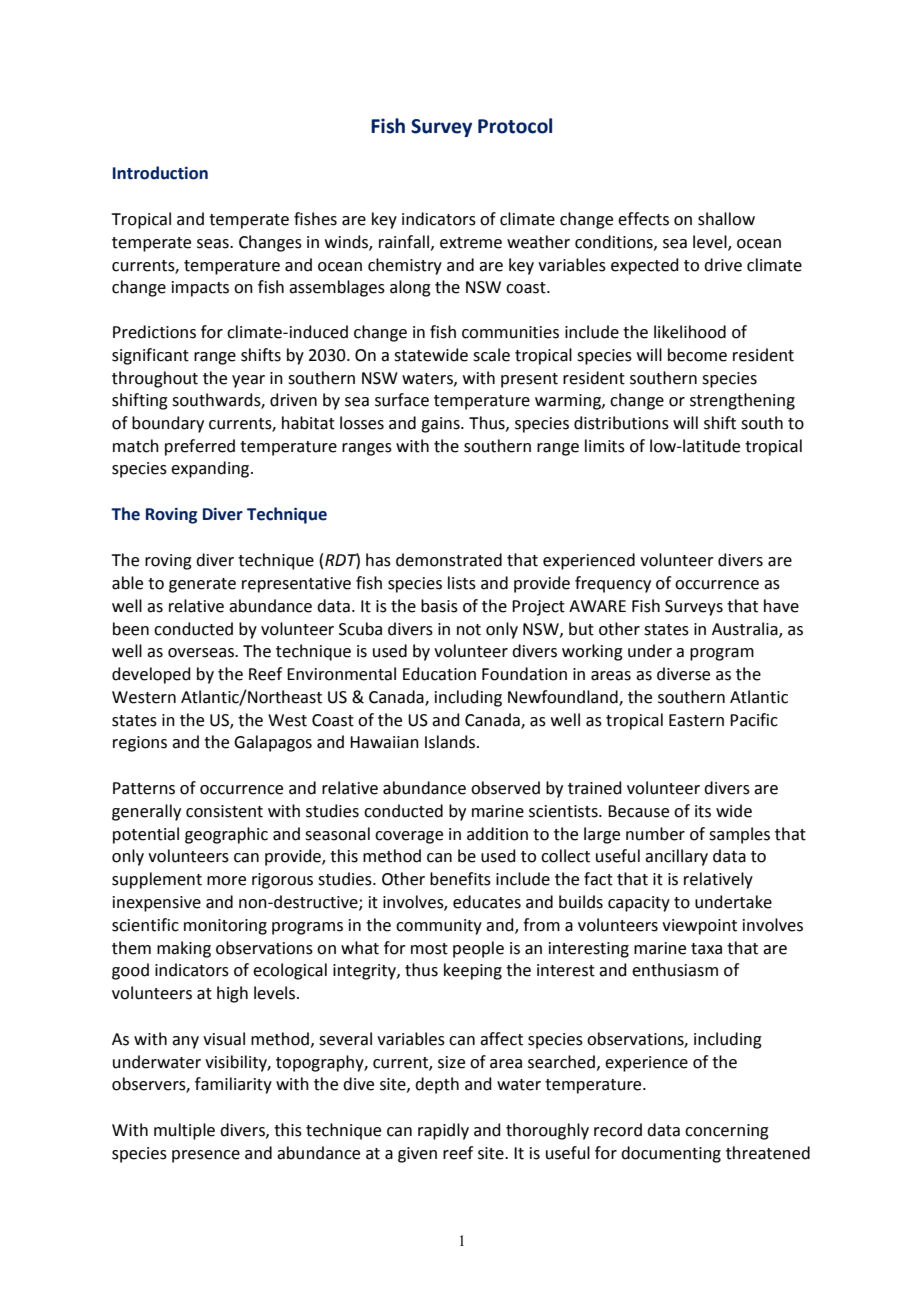 This screenshot has width=924, height=1308. Describe the element at coordinates (696, 720) in the screenshot. I see `Eastern` at that location.
